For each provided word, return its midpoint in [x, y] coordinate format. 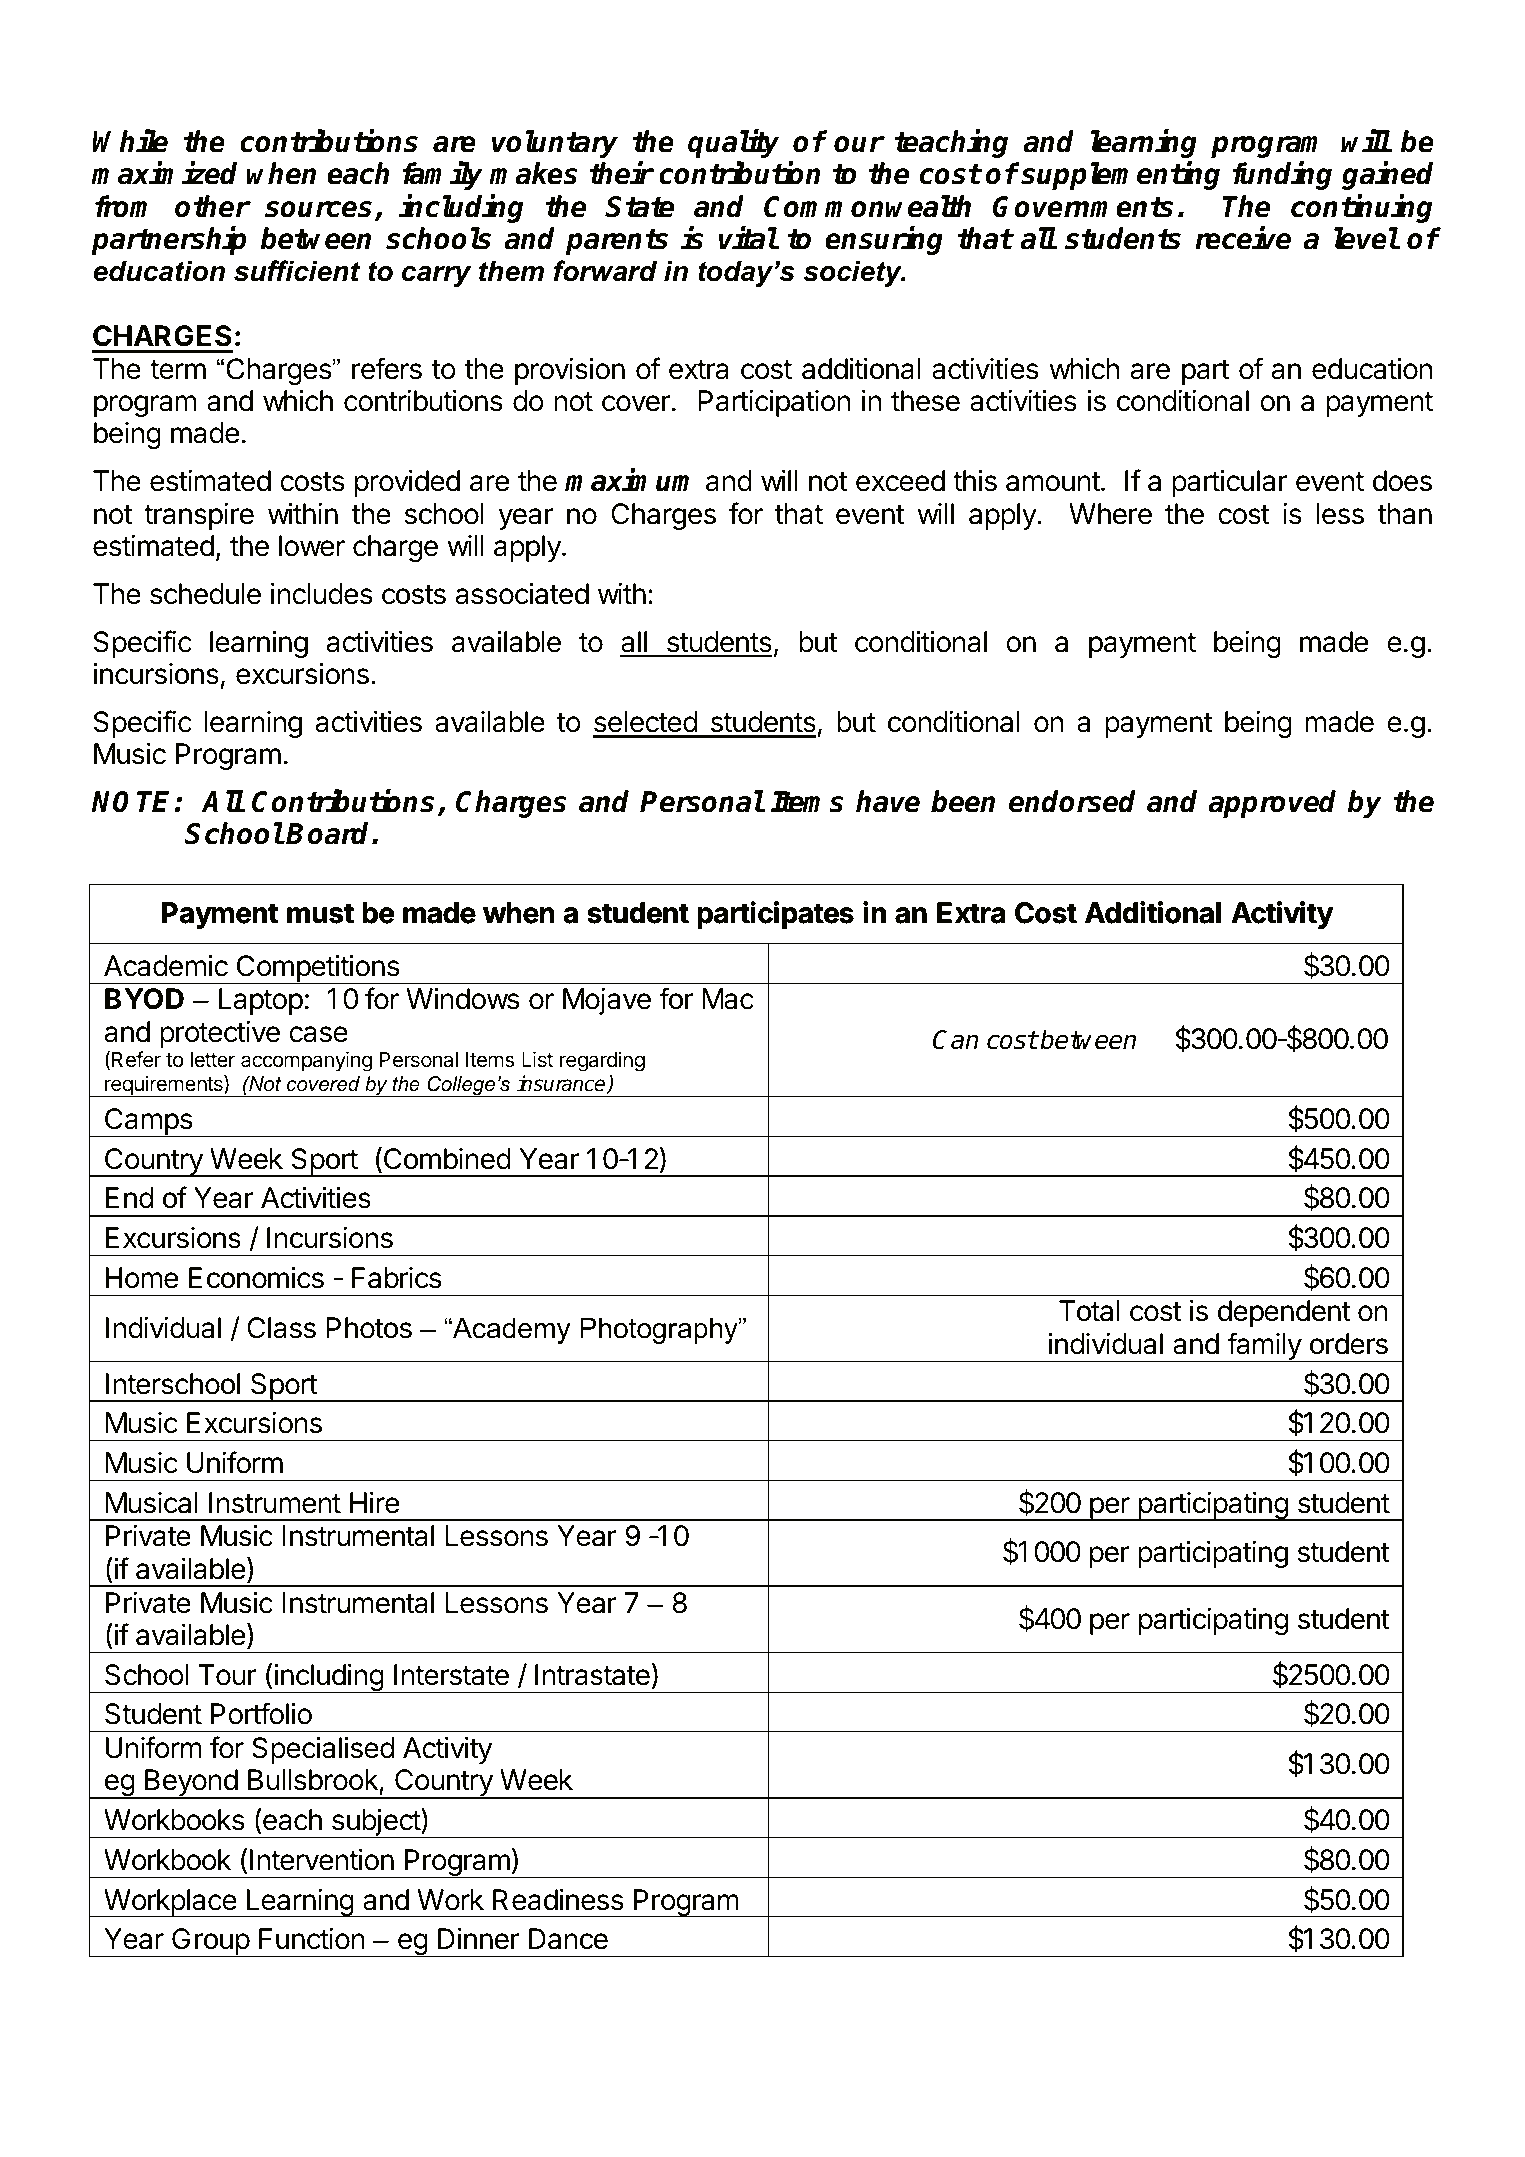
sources [318, 209]
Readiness [558, 1900]
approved [1272, 804]
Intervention [322, 1860]
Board [329, 833]
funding [1282, 176]
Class [281, 1328]
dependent [1284, 1313]
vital [748, 238]
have [888, 801]
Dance [568, 1939]
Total [1089, 1311]
